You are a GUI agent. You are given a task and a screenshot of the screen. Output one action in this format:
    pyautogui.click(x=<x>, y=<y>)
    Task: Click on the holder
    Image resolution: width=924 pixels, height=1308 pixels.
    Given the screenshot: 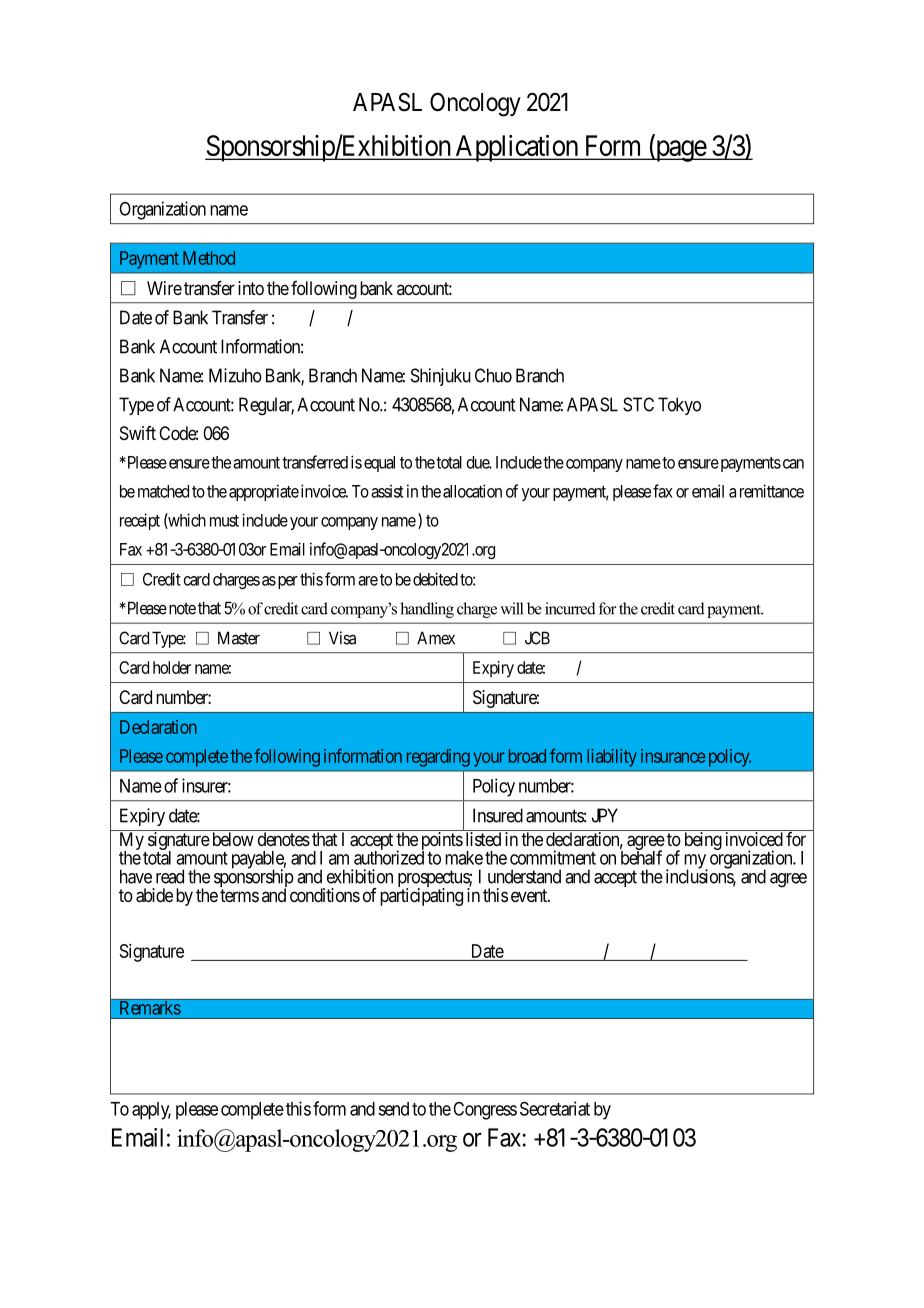 What is the action you would take?
    pyautogui.click(x=172, y=667)
